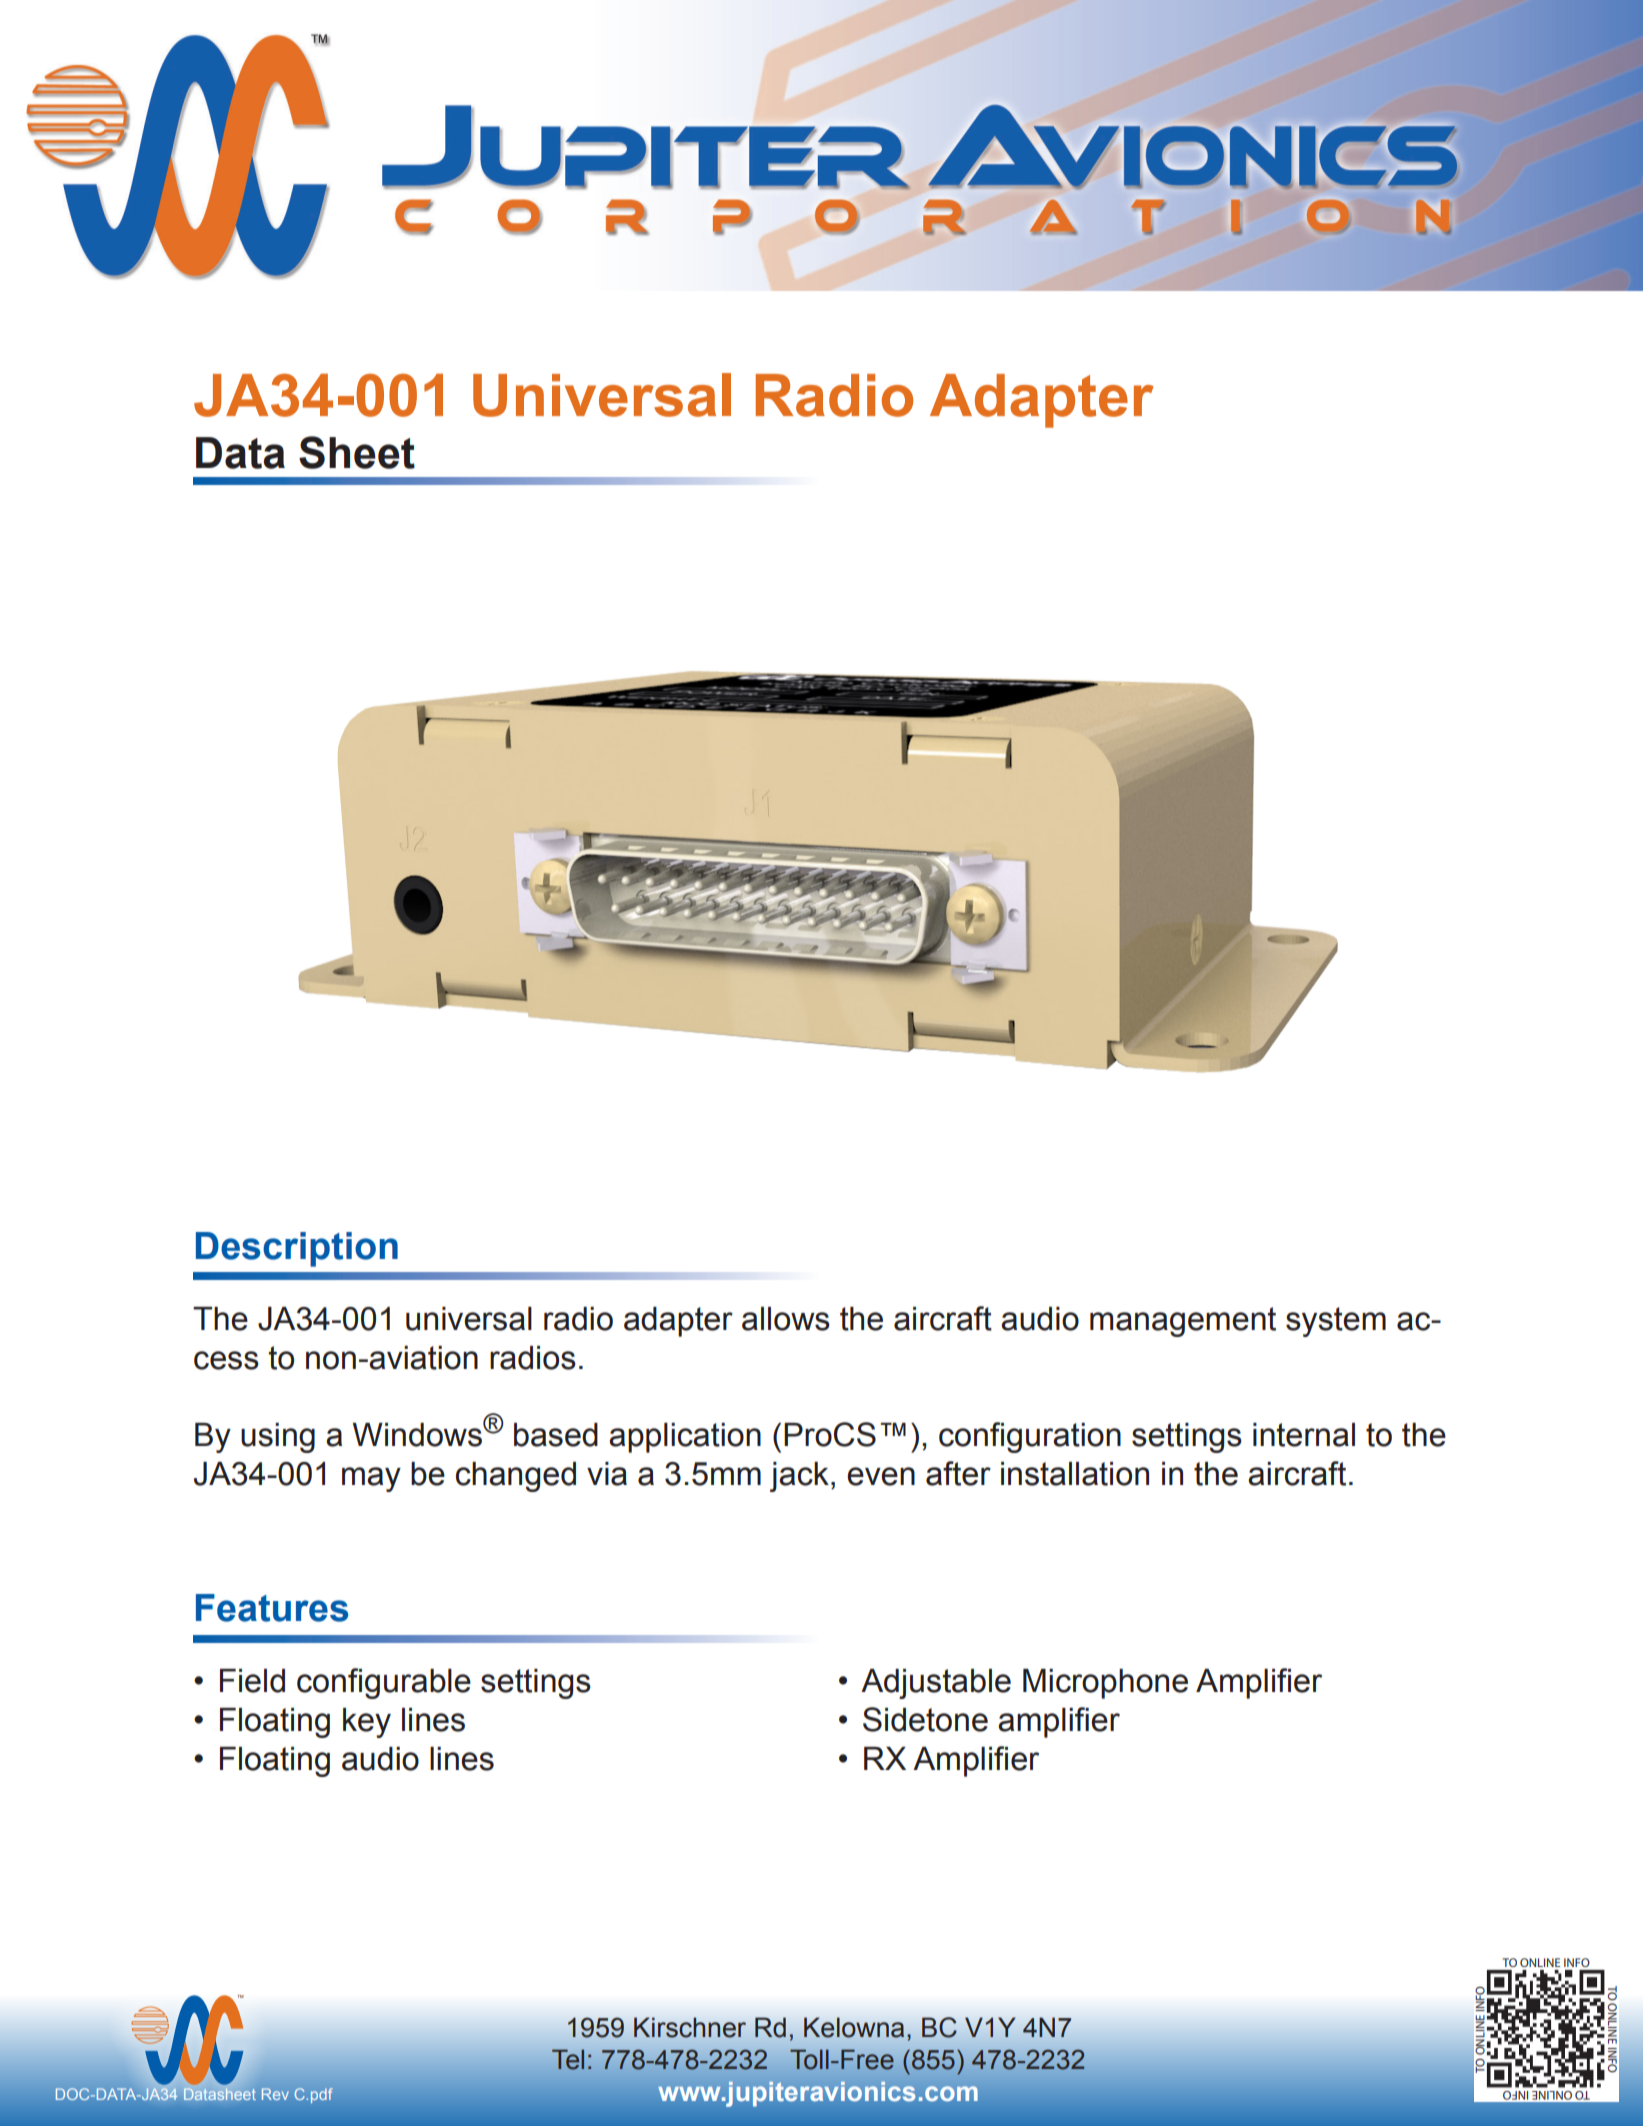 This page has height=2126, width=1643. Describe the element at coordinates (384, 1683) in the page. I see `configurable` at that location.
